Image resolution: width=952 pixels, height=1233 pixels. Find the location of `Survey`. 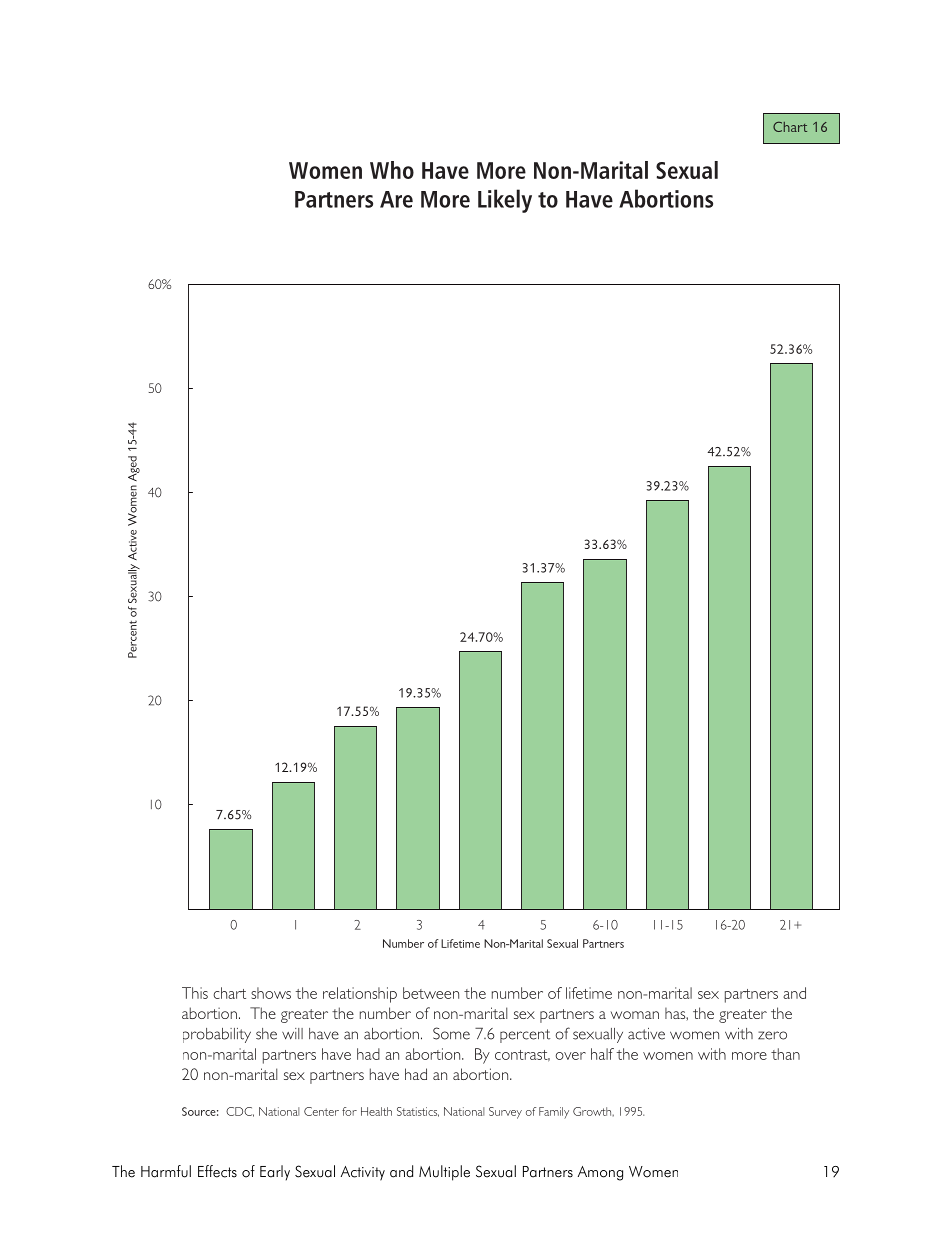

Survey is located at coordinates (505, 1113).
